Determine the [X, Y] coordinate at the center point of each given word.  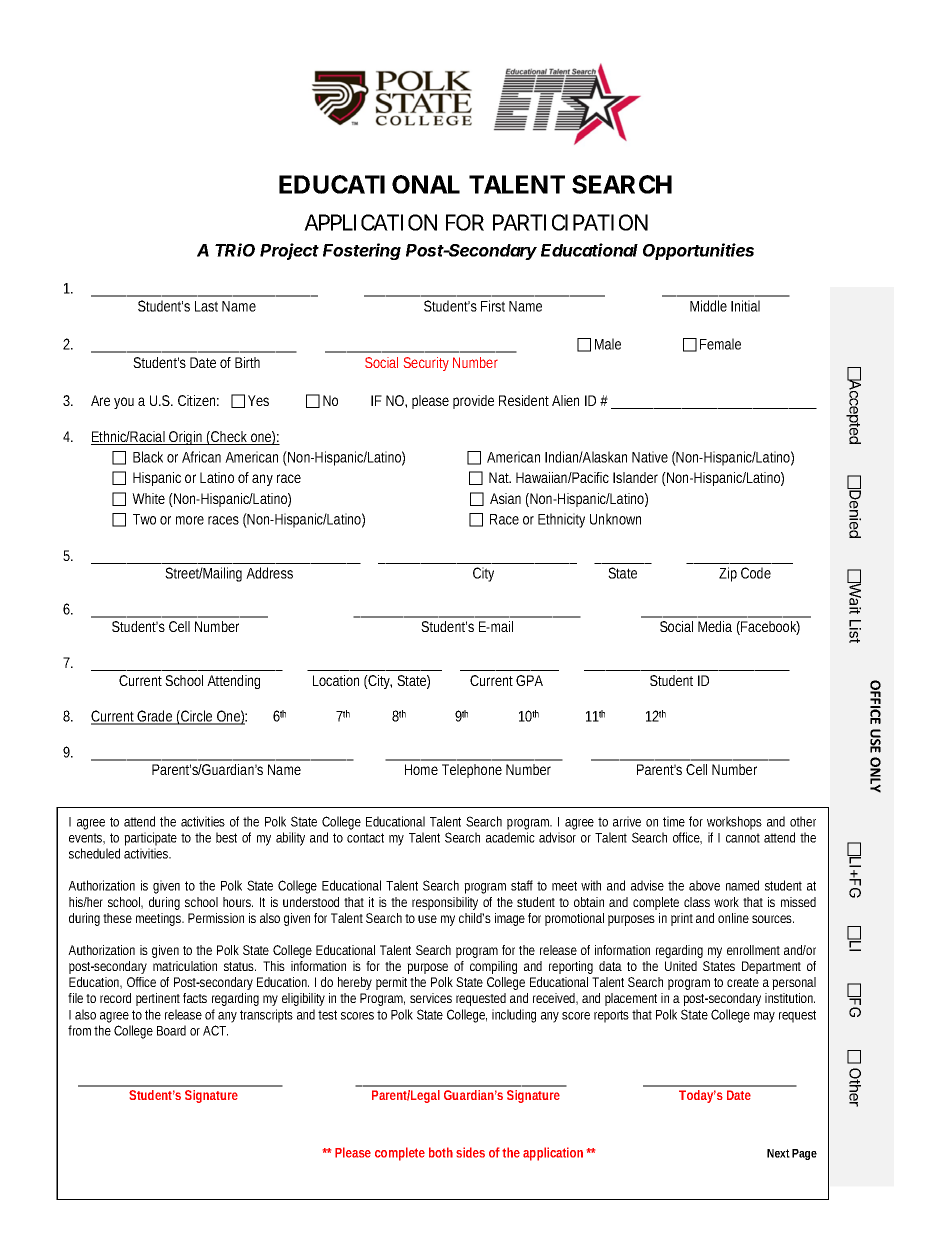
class [697, 902]
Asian [505, 498]
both [441, 1152]
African [201, 457]
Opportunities [698, 251]
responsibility [445, 903]
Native [650, 457]
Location [336, 680]
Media [715, 626]
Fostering [362, 251]
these [117, 918]
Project [289, 251]
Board [171, 1030]
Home [421, 769]
